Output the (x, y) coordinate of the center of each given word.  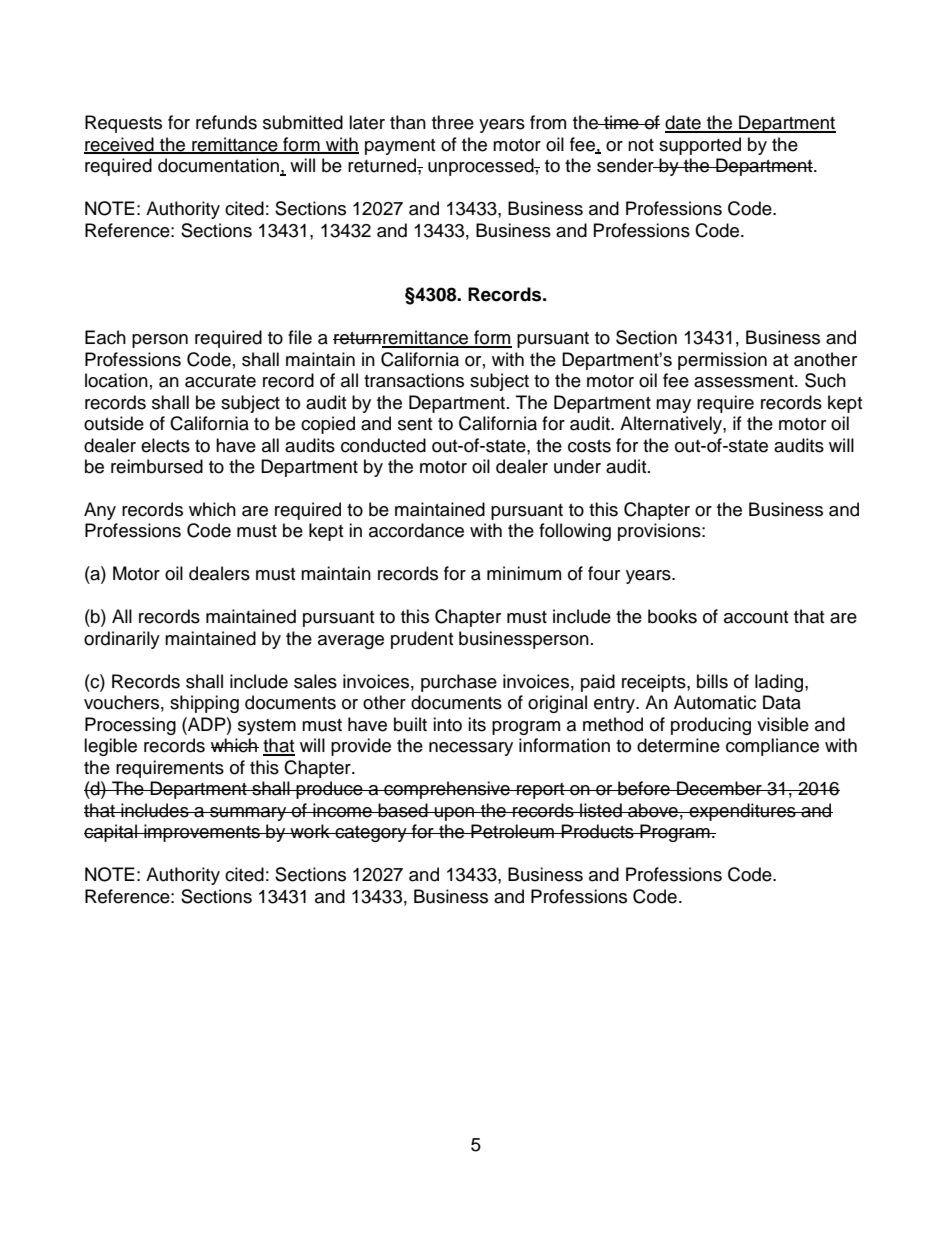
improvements (202, 833)
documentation (219, 166)
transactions (414, 380)
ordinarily (122, 640)
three (453, 122)
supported (700, 146)
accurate (220, 381)
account (756, 617)
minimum (524, 573)
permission (722, 361)
